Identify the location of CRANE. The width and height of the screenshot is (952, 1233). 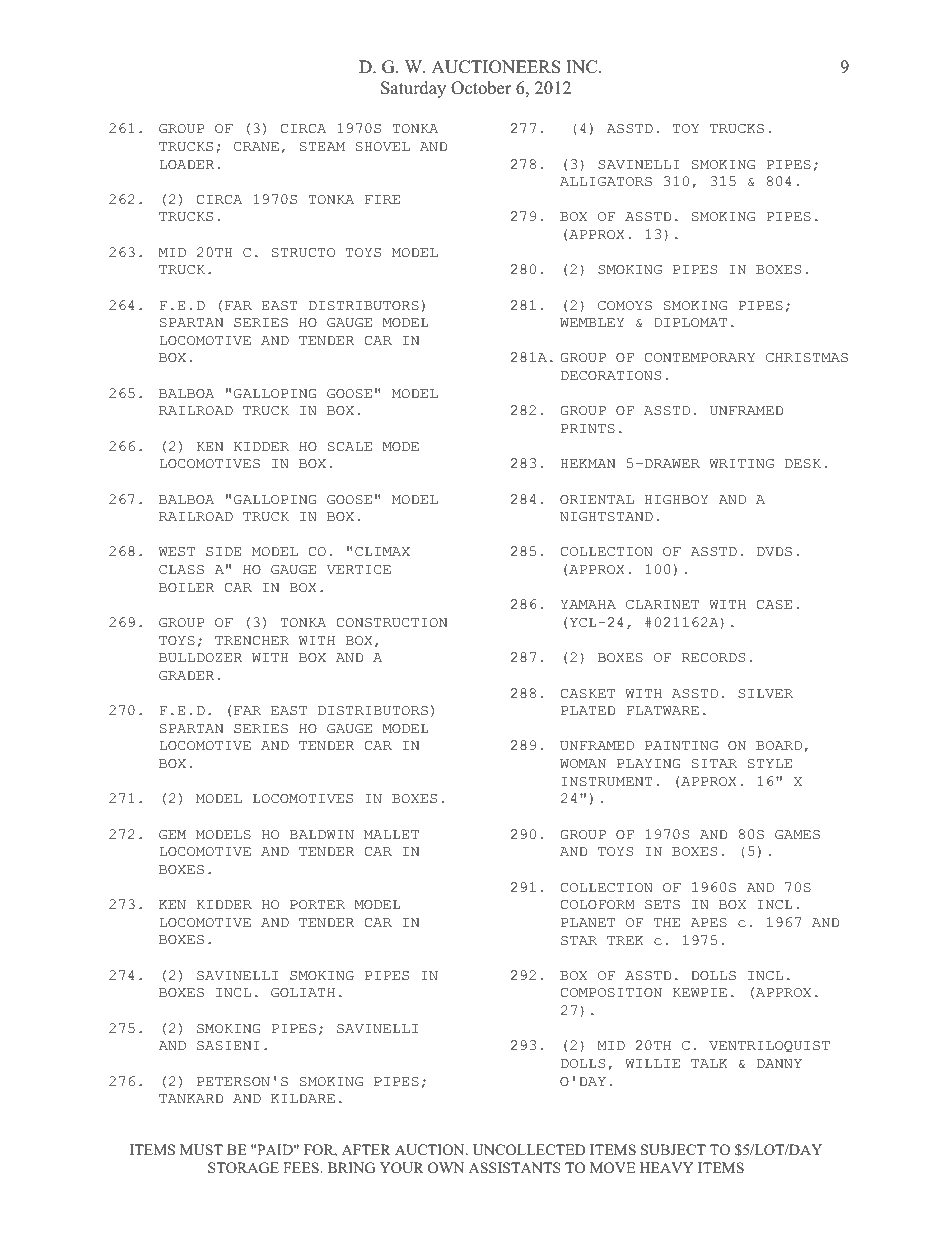
(256, 147).
